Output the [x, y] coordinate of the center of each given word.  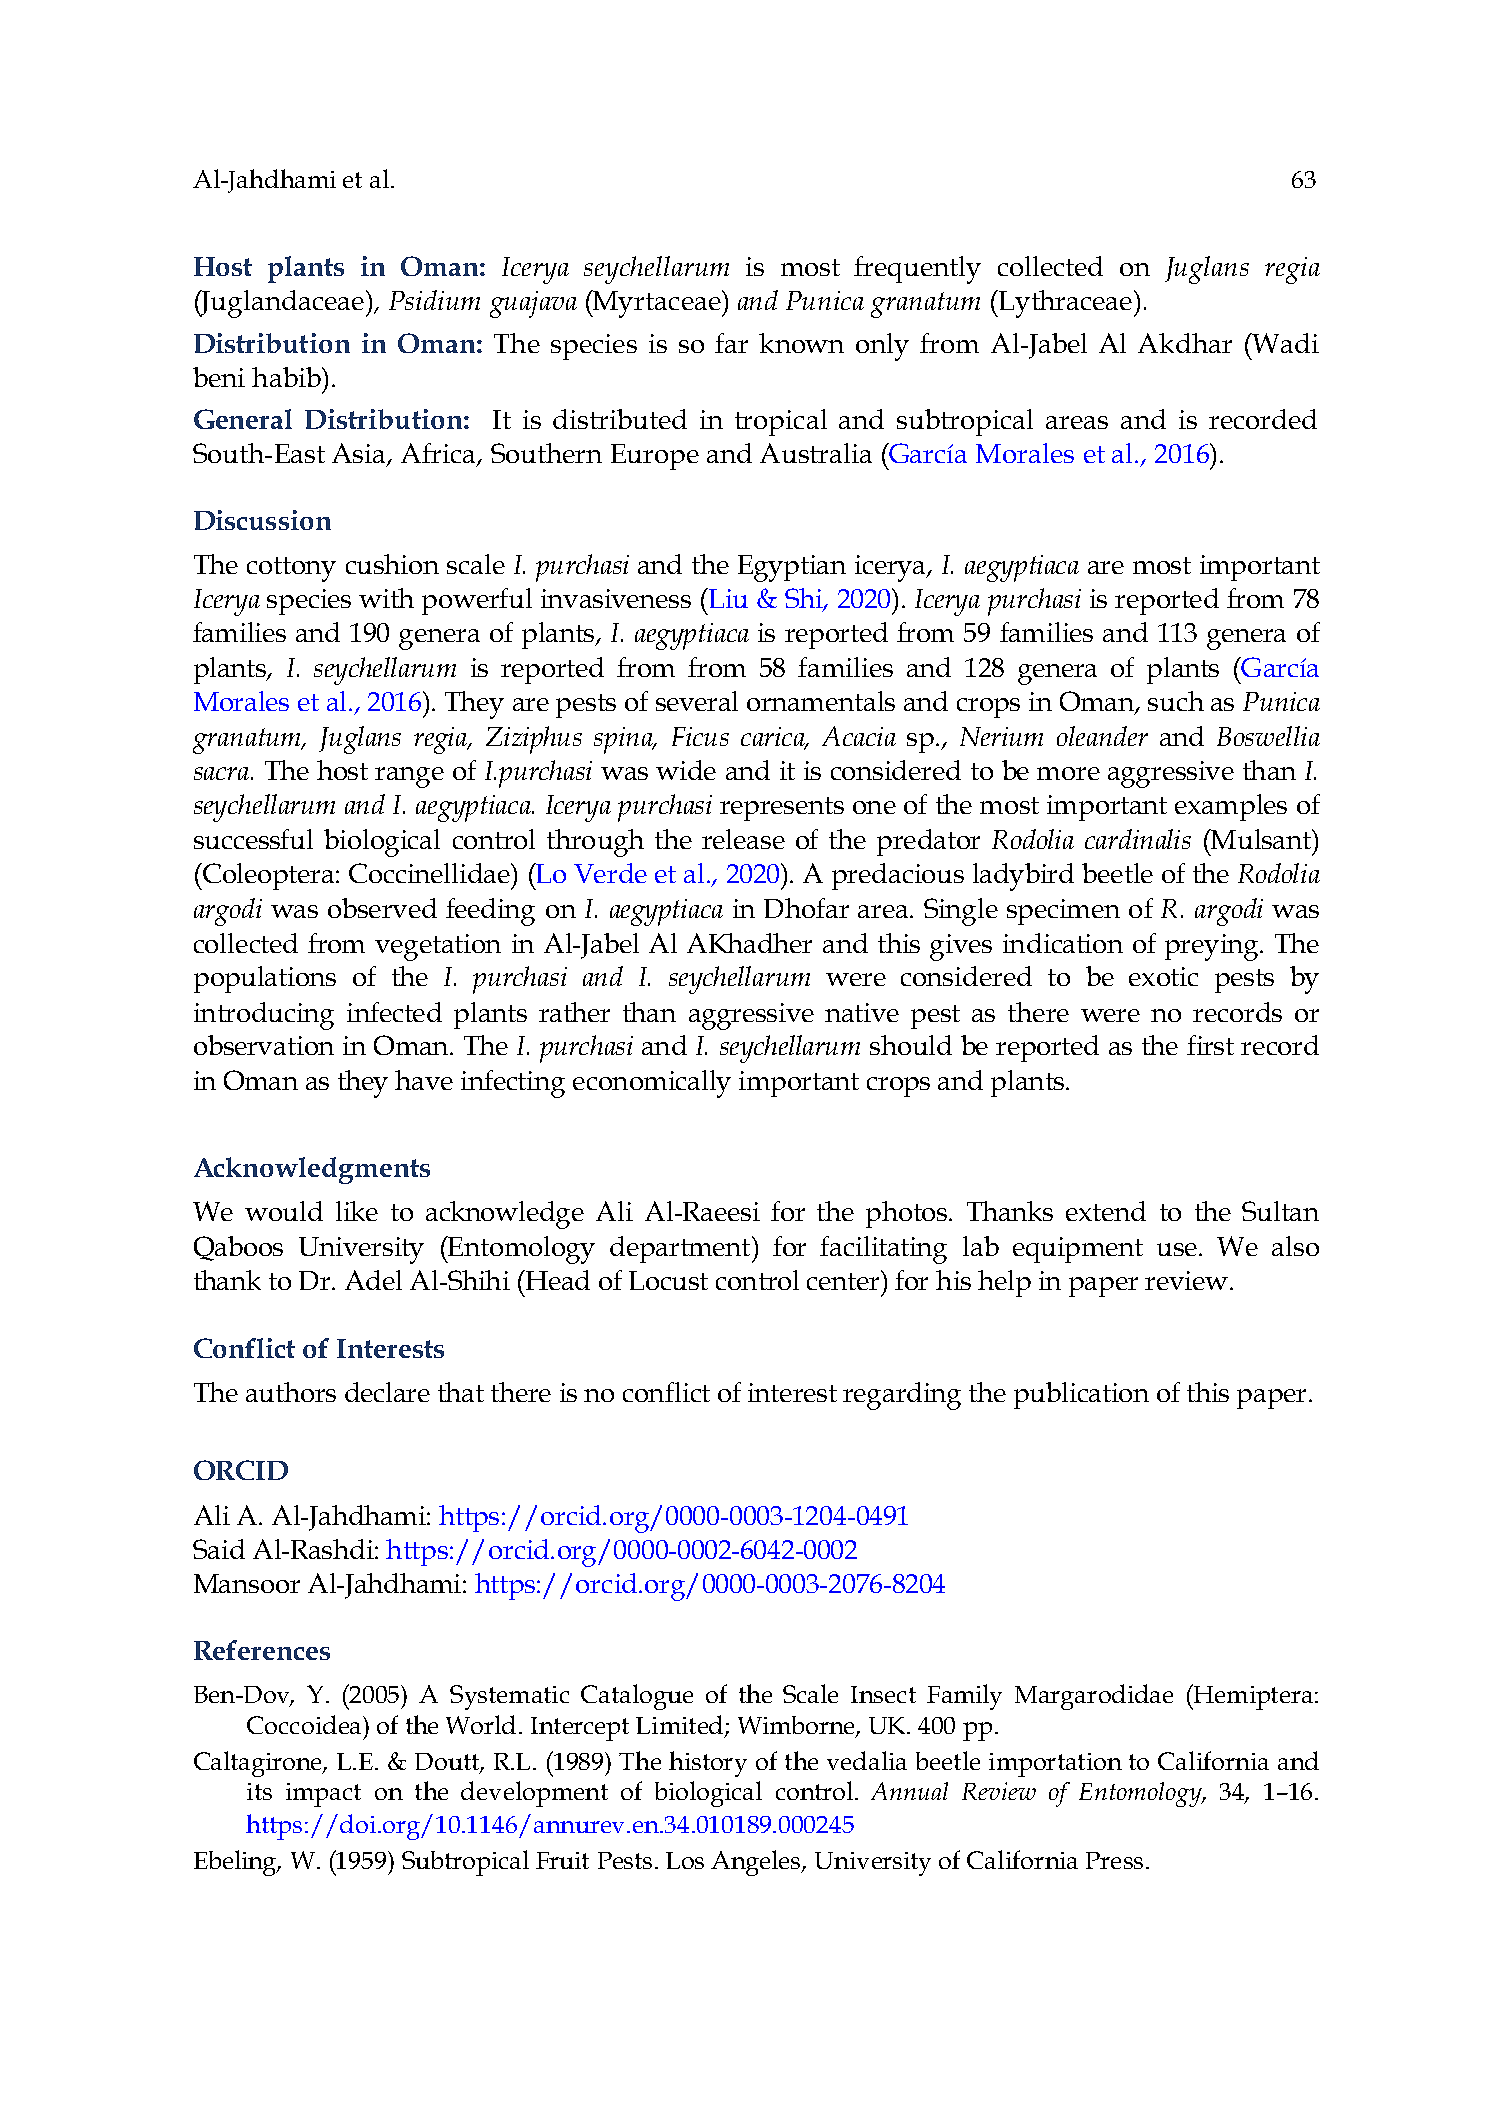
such [1176, 701]
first [1210, 1045]
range [409, 777]
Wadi [1285, 343]
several [697, 701]
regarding [902, 1396]
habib [287, 377]
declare [387, 1392]
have [424, 1080]
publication [1081, 1395]
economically [652, 1084]
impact [323, 1795]
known [801, 343]
